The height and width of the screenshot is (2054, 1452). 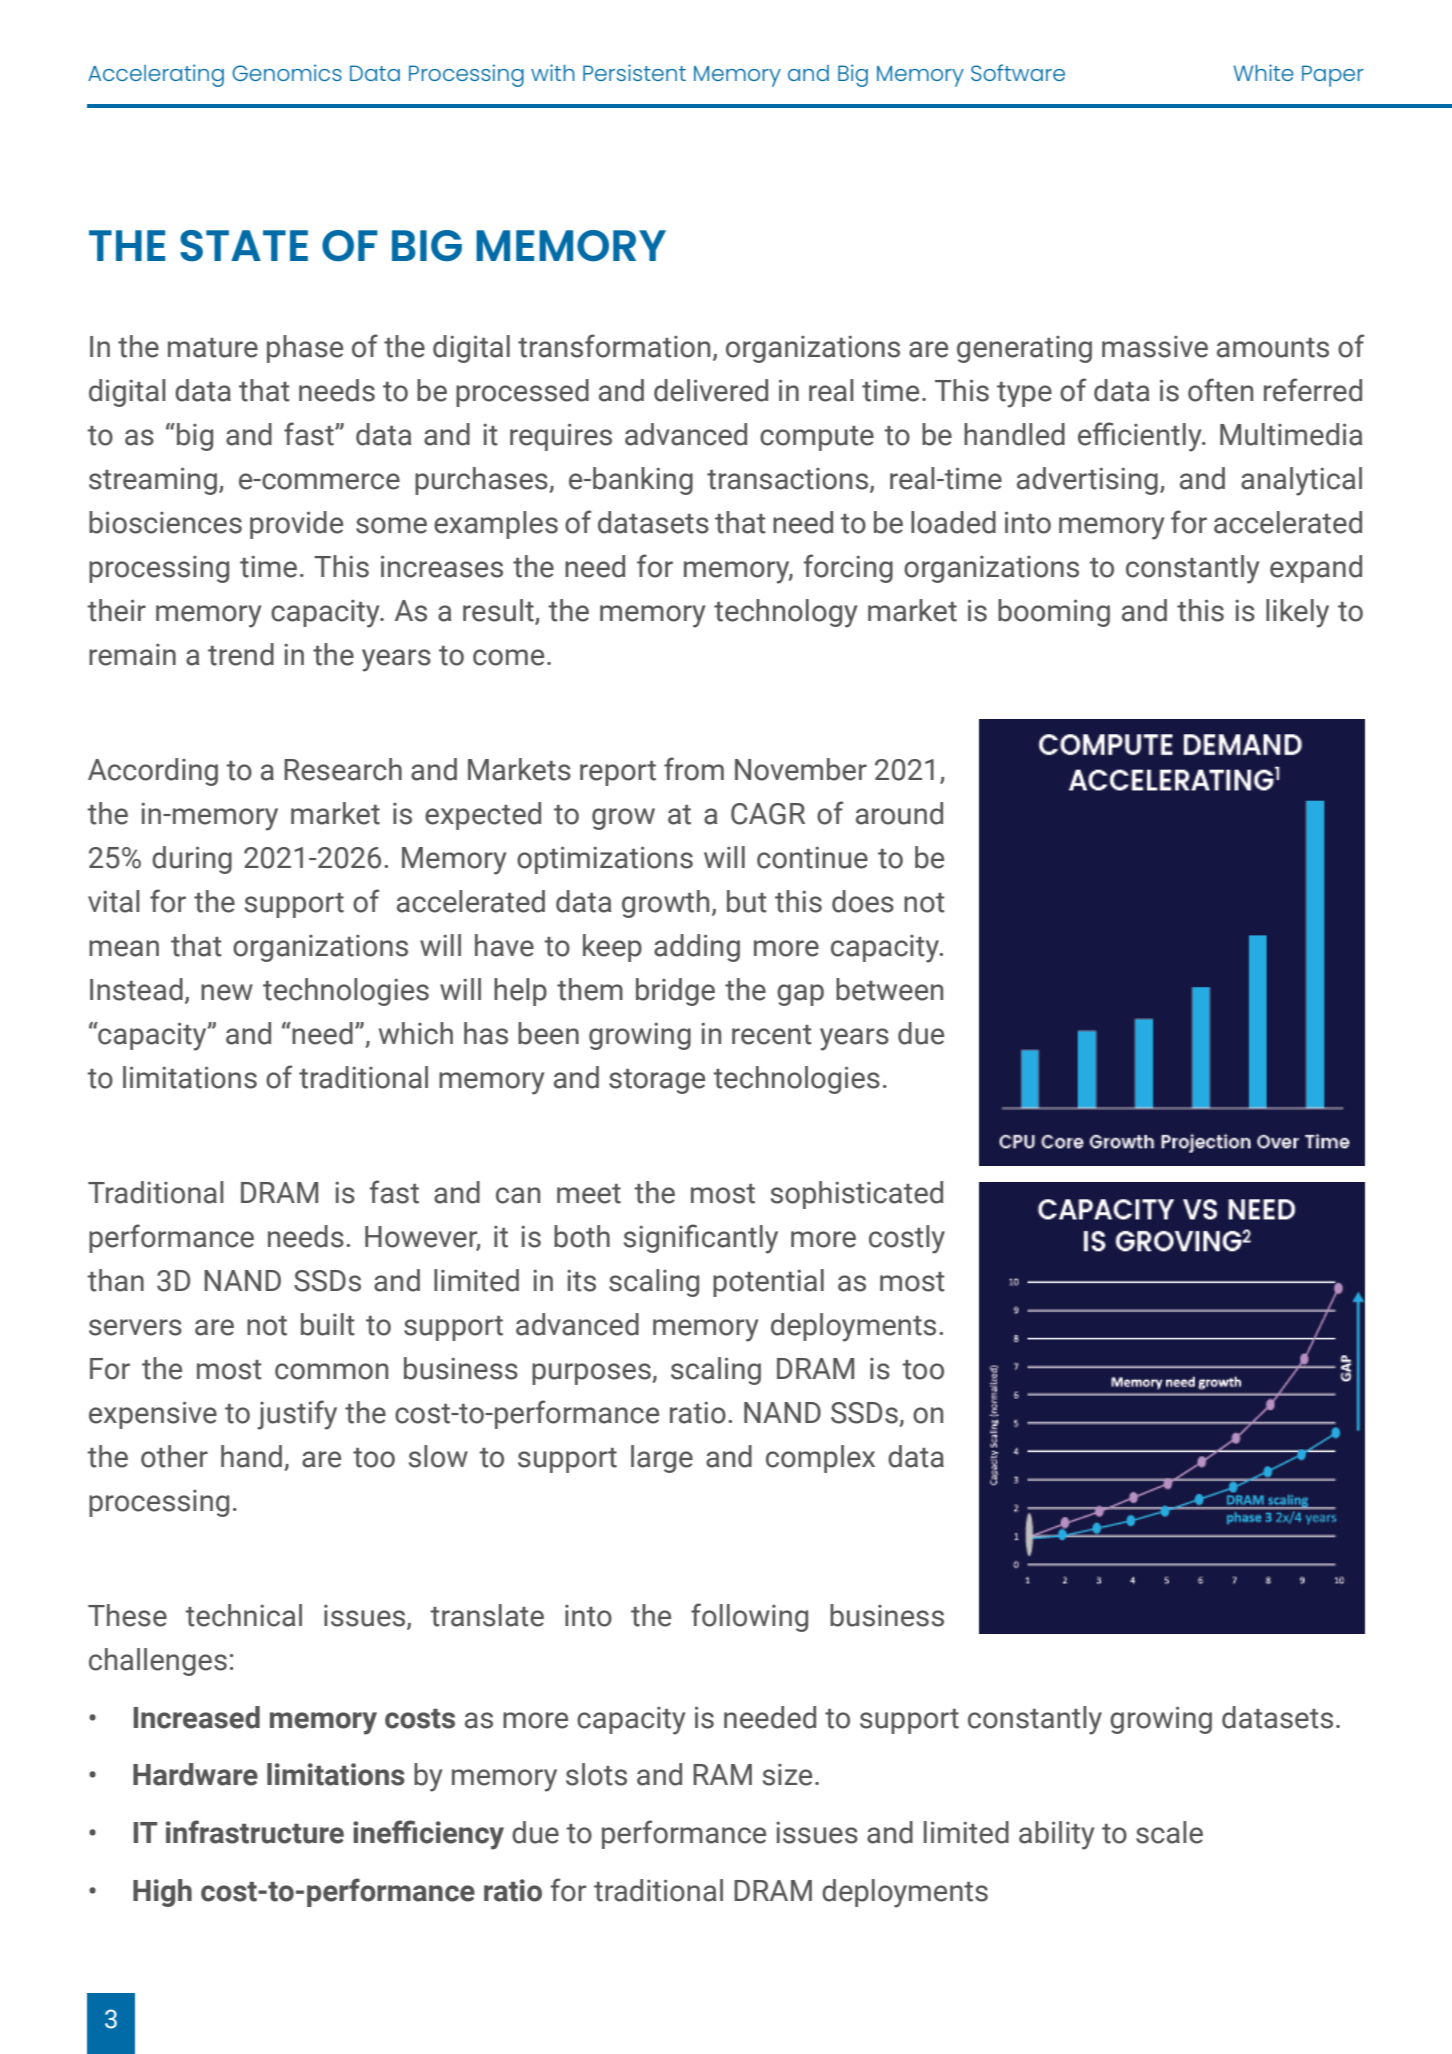 I want to click on Persistent, so click(x=634, y=72).
